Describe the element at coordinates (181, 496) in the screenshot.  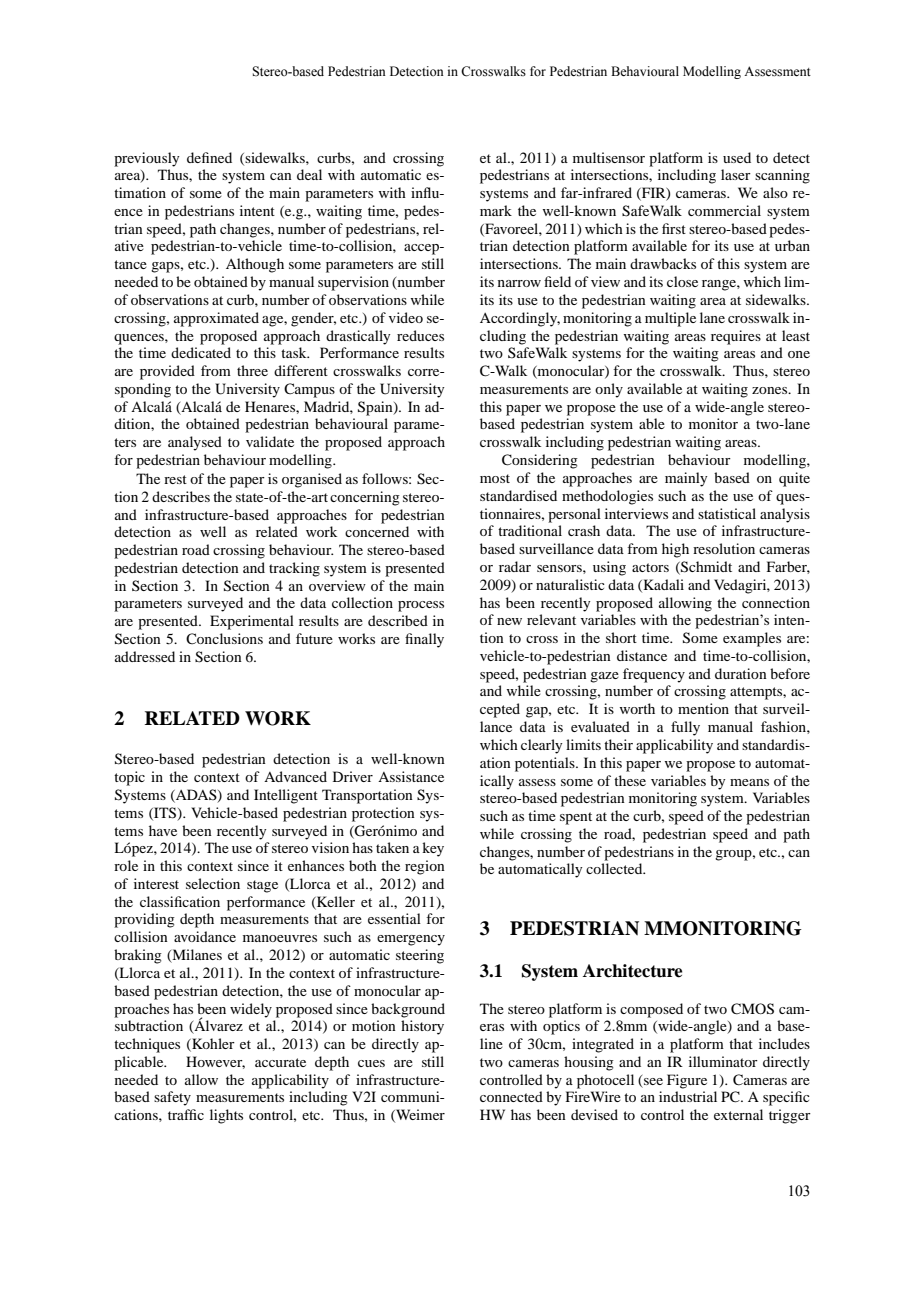
I see `describes` at that location.
